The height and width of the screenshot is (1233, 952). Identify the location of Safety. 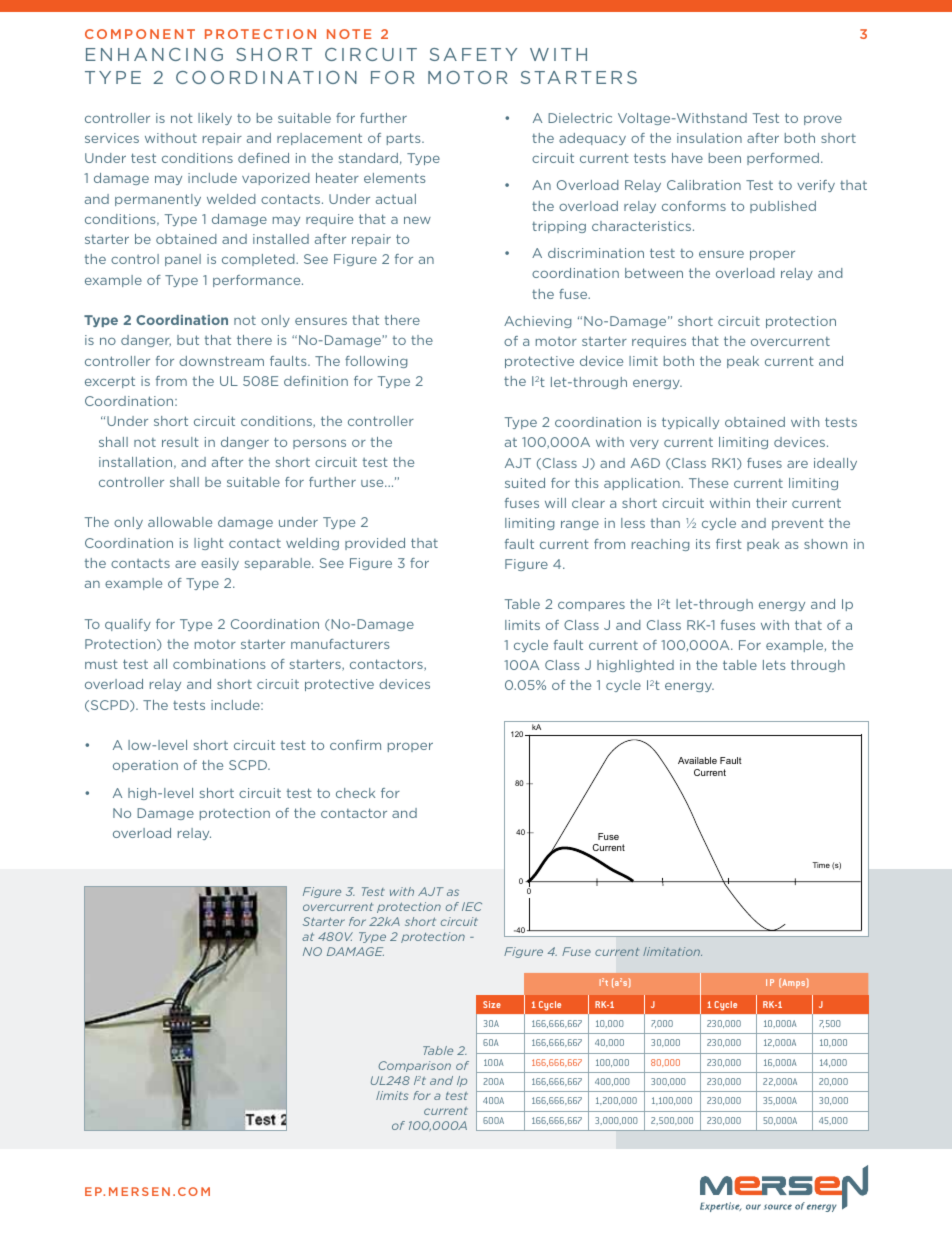
(473, 54).
